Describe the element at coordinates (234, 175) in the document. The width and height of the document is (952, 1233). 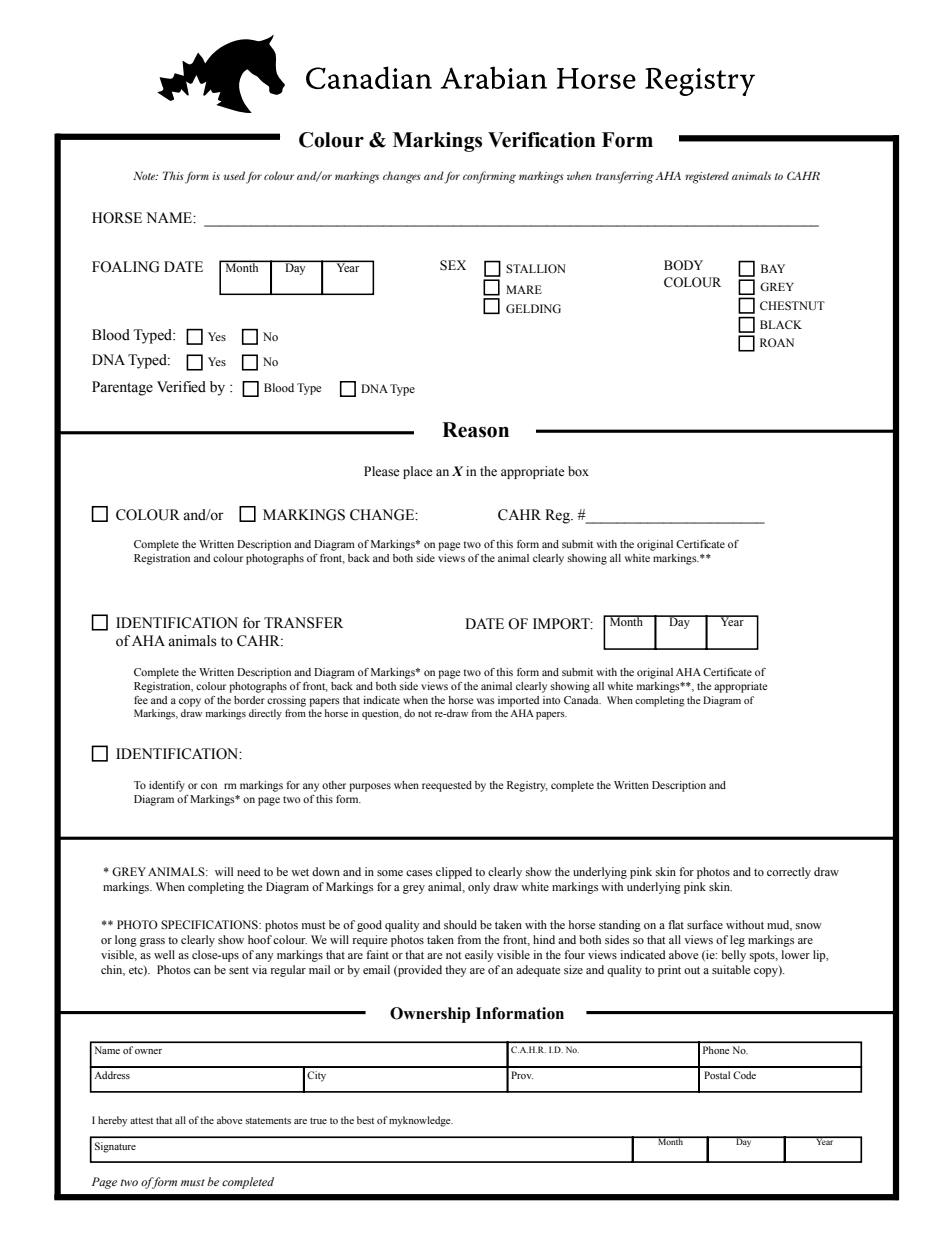
I see `used` at that location.
